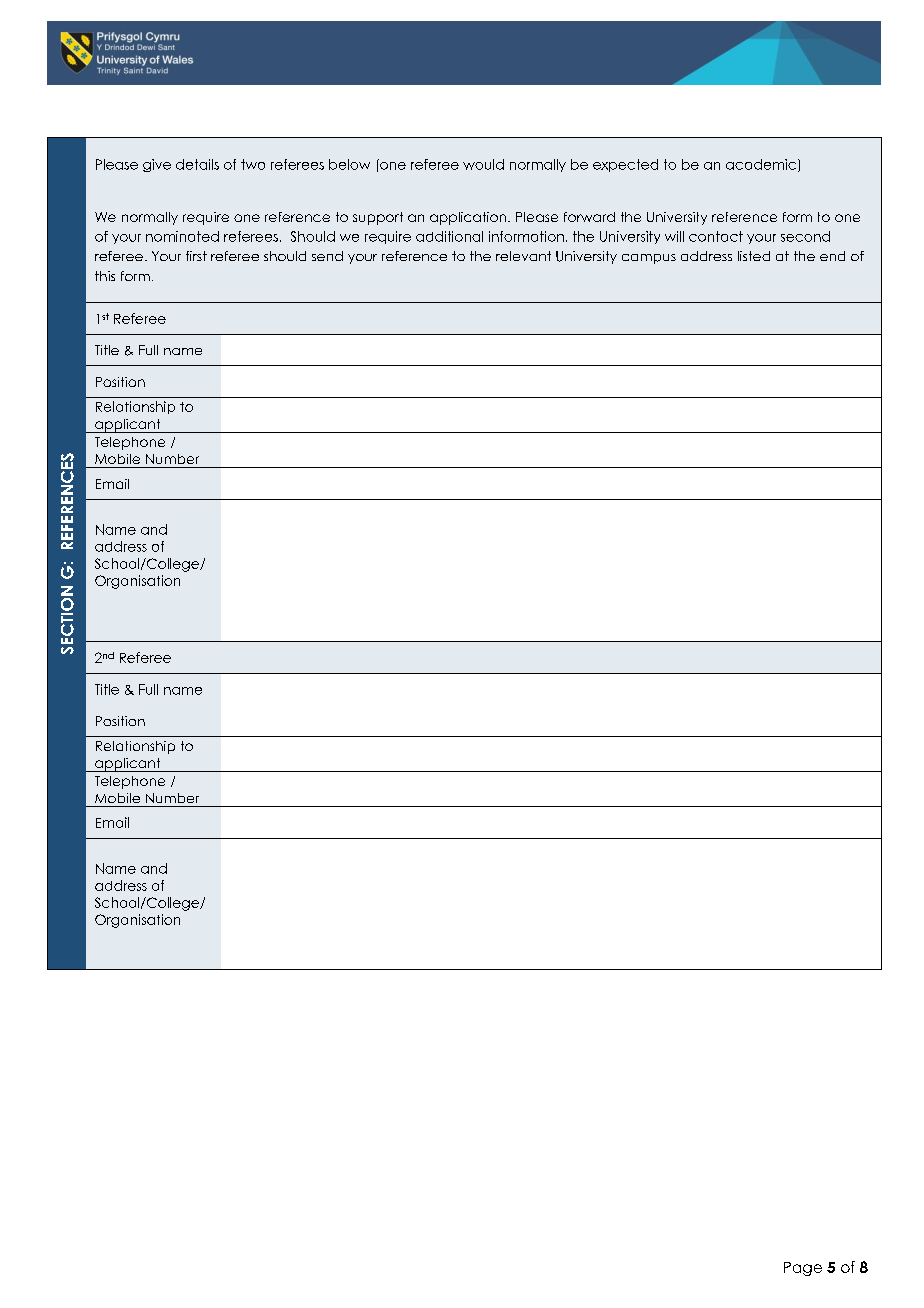 The height and width of the screenshot is (1308, 924). I want to click on relevant, so click(523, 256).
